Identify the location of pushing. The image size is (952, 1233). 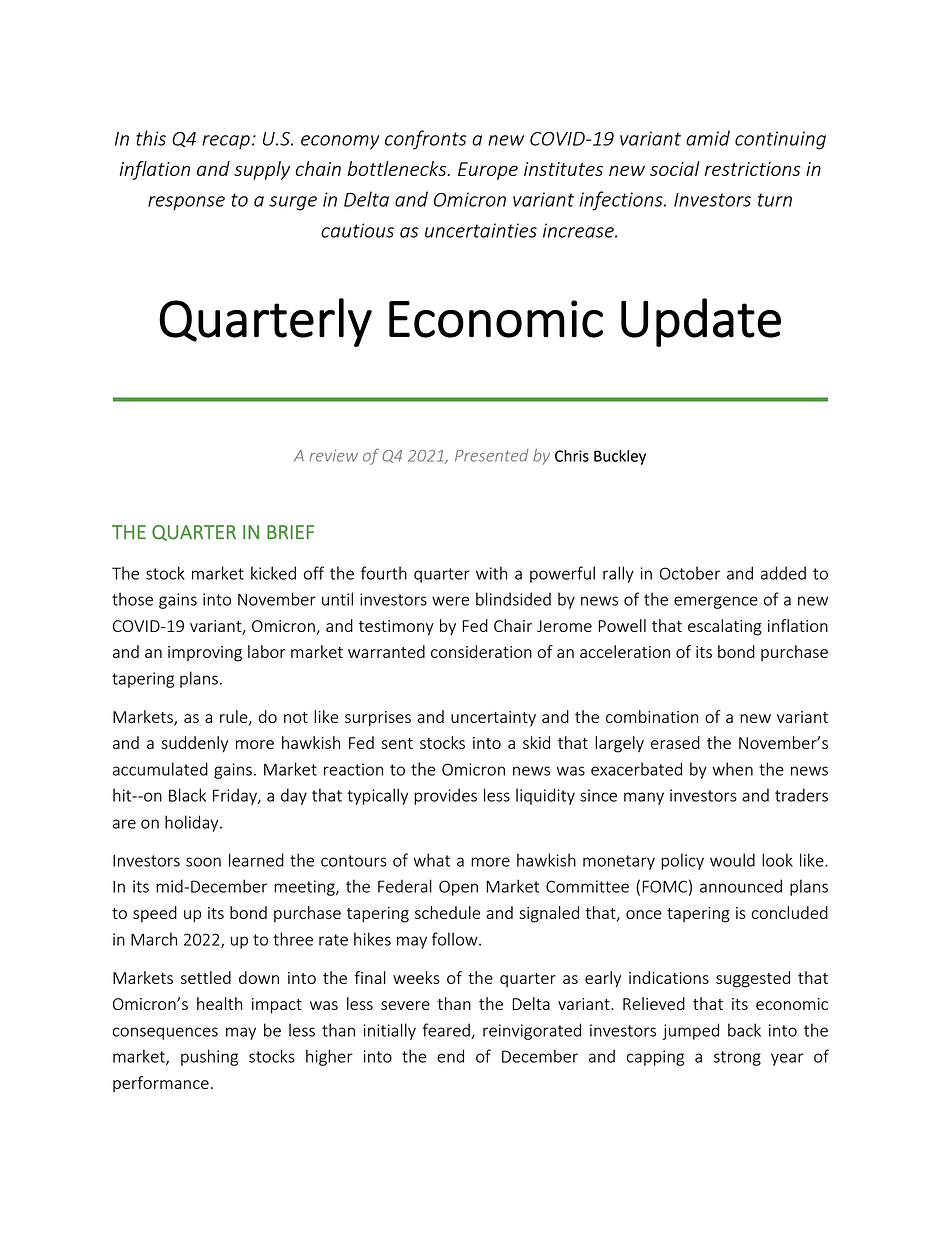
(209, 1057).
